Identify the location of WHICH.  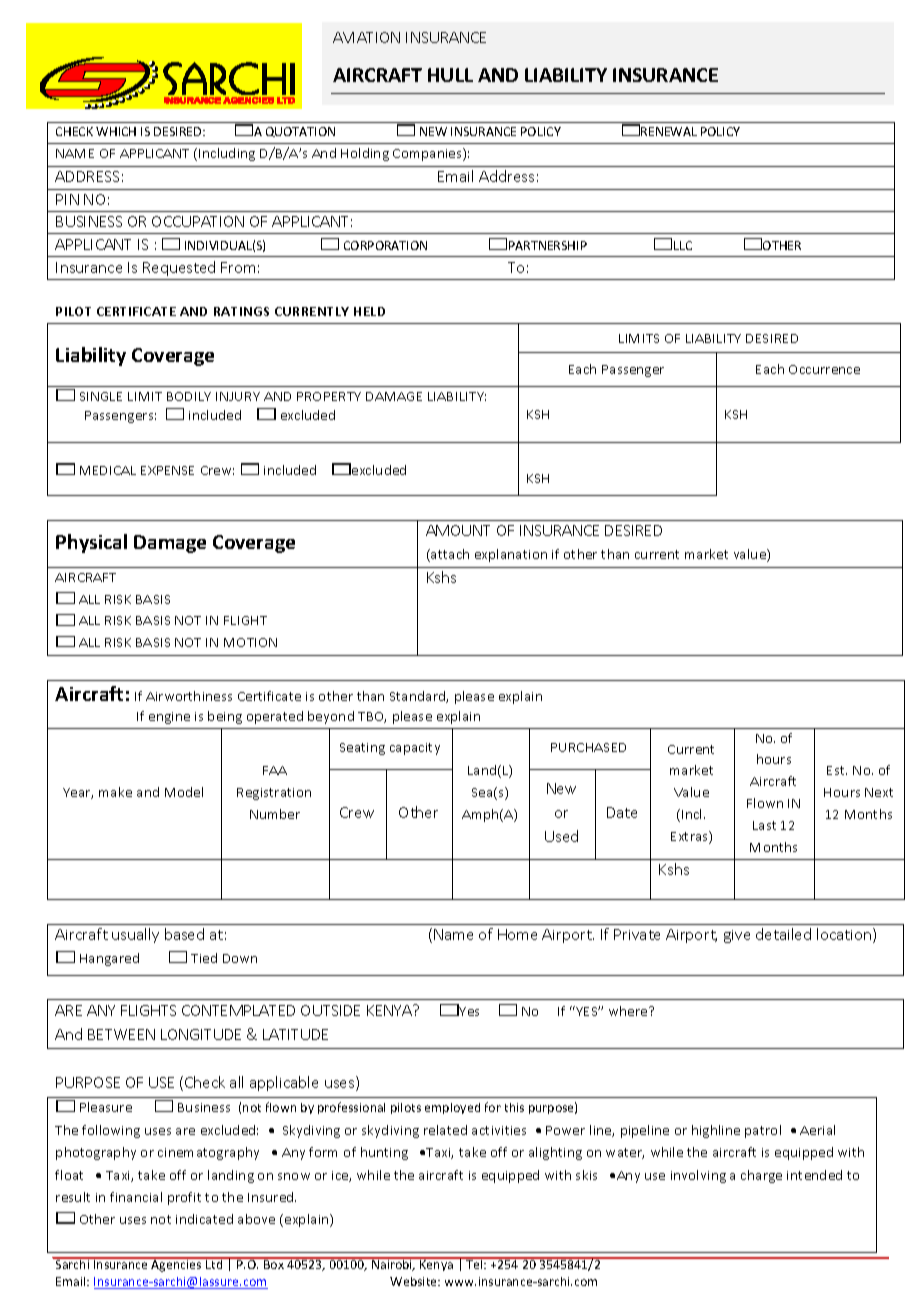
(116, 131).
